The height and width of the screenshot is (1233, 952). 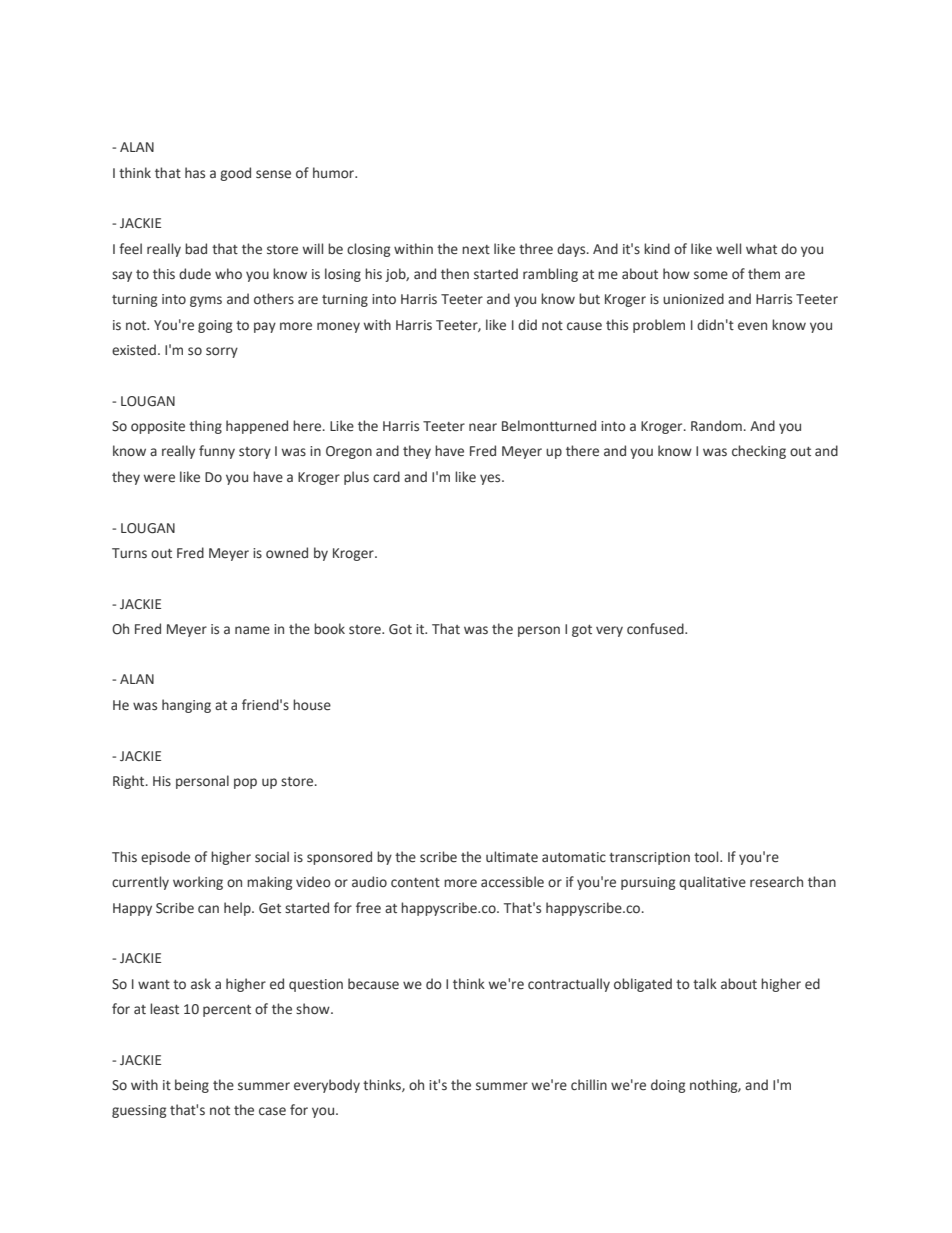 I want to click on well, so click(x=728, y=249).
